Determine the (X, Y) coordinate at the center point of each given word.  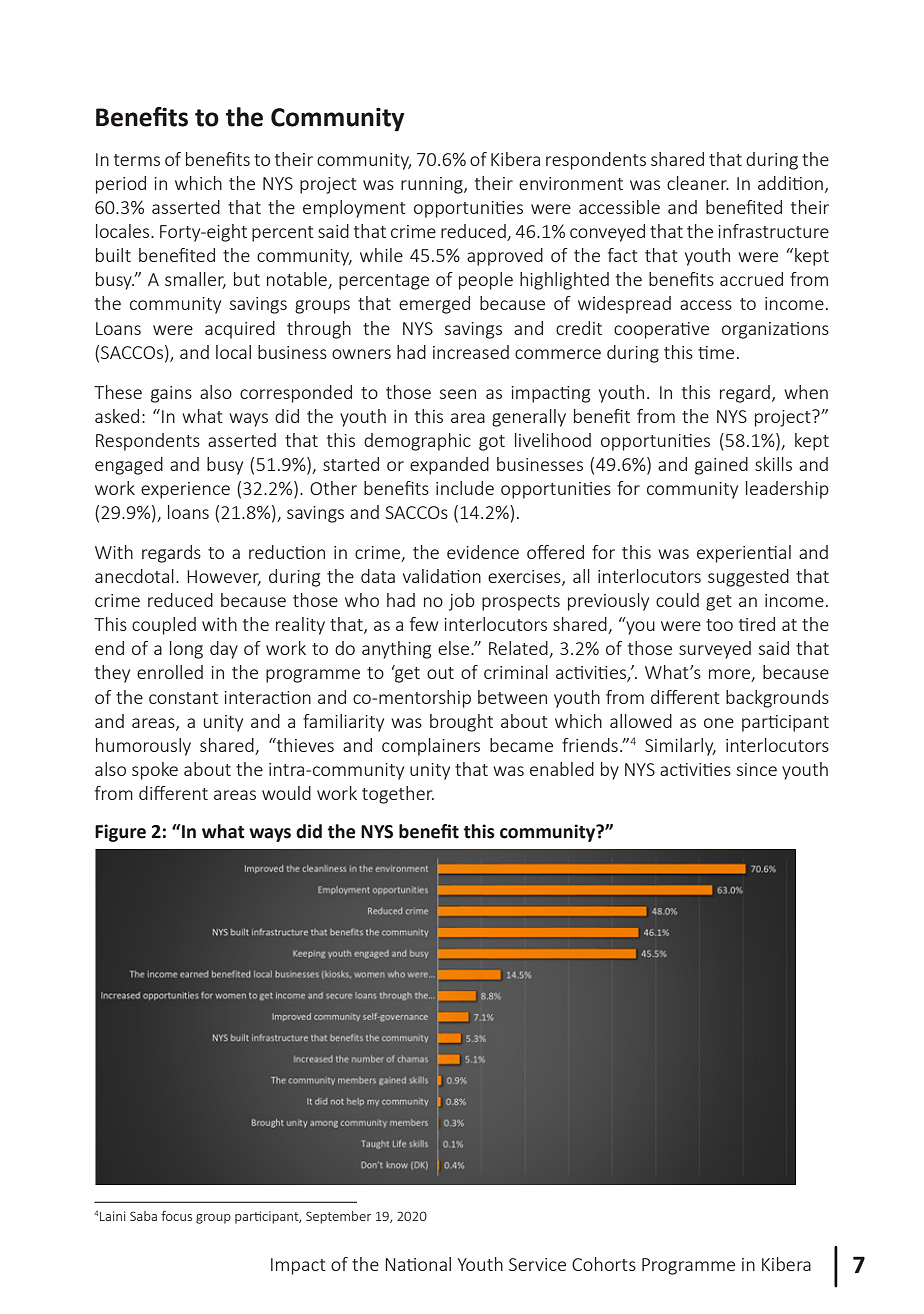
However (224, 578)
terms (137, 160)
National (418, 1264)
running (433, 185)
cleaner (698, 183)
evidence (483, 552)
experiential (744, 554)
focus (176, 1216)
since (757, 769)
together (398, 795)
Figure (120, 833)
